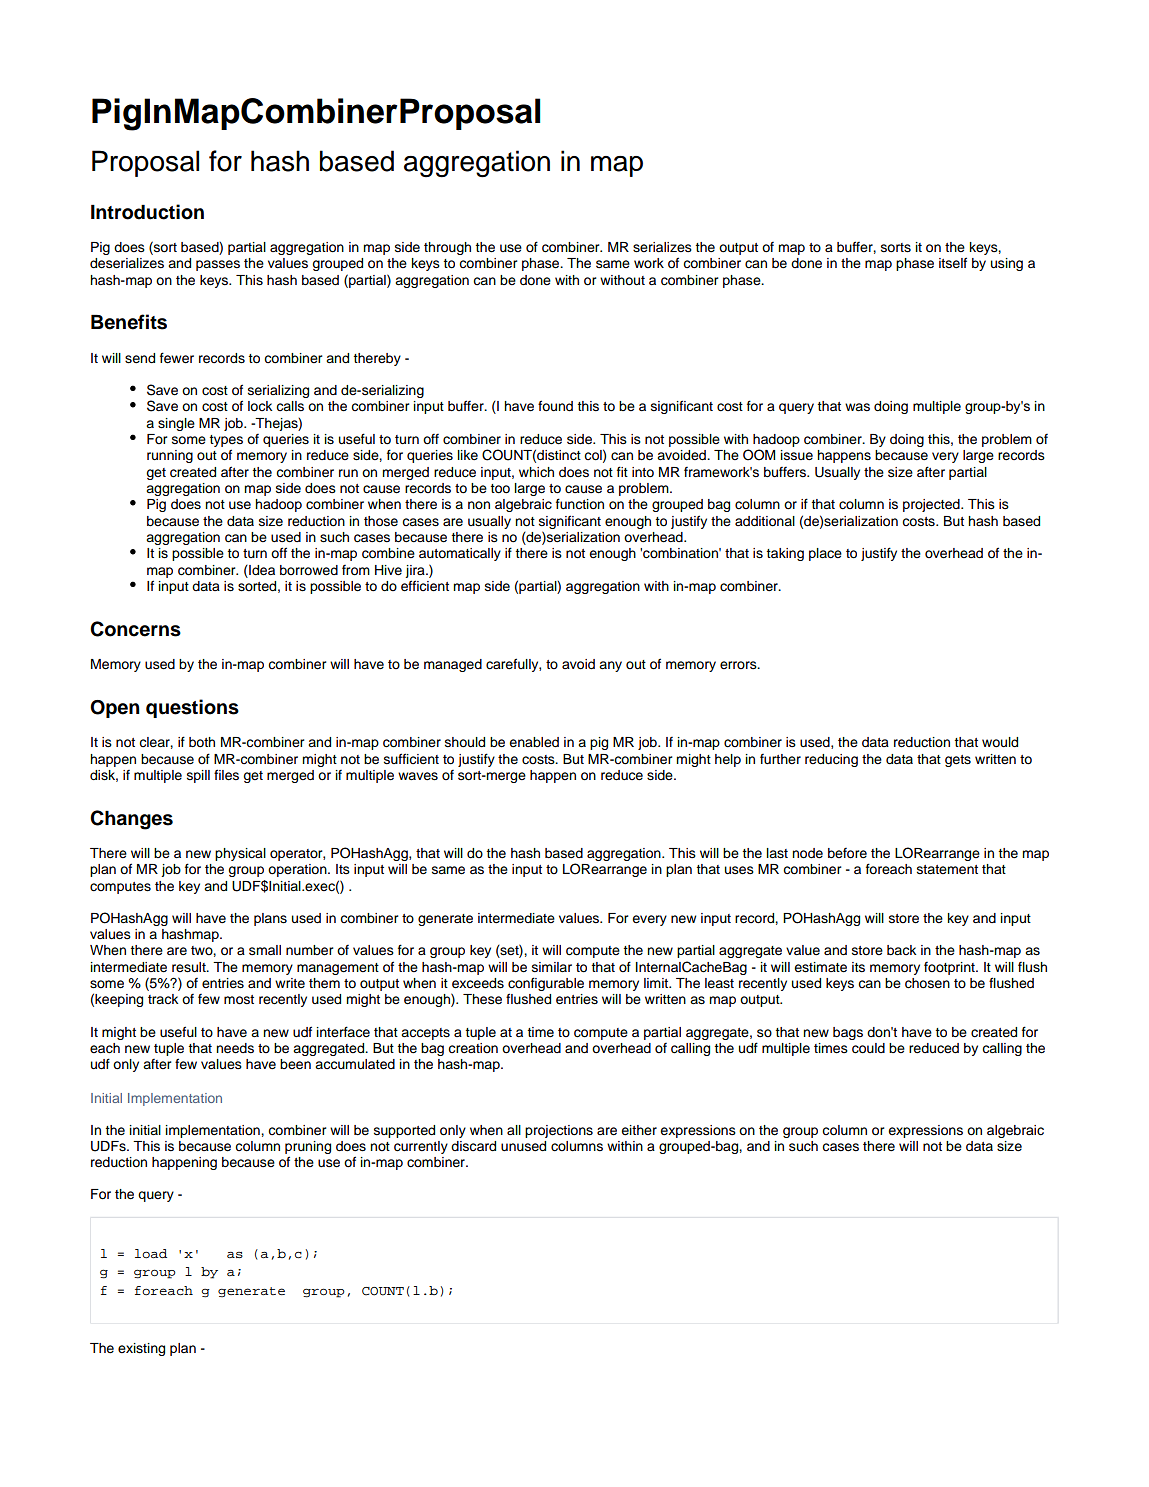 Image resolution: width=1149 pixels, height=1487 pixels. I want to click on itself, so click(953, 262).
